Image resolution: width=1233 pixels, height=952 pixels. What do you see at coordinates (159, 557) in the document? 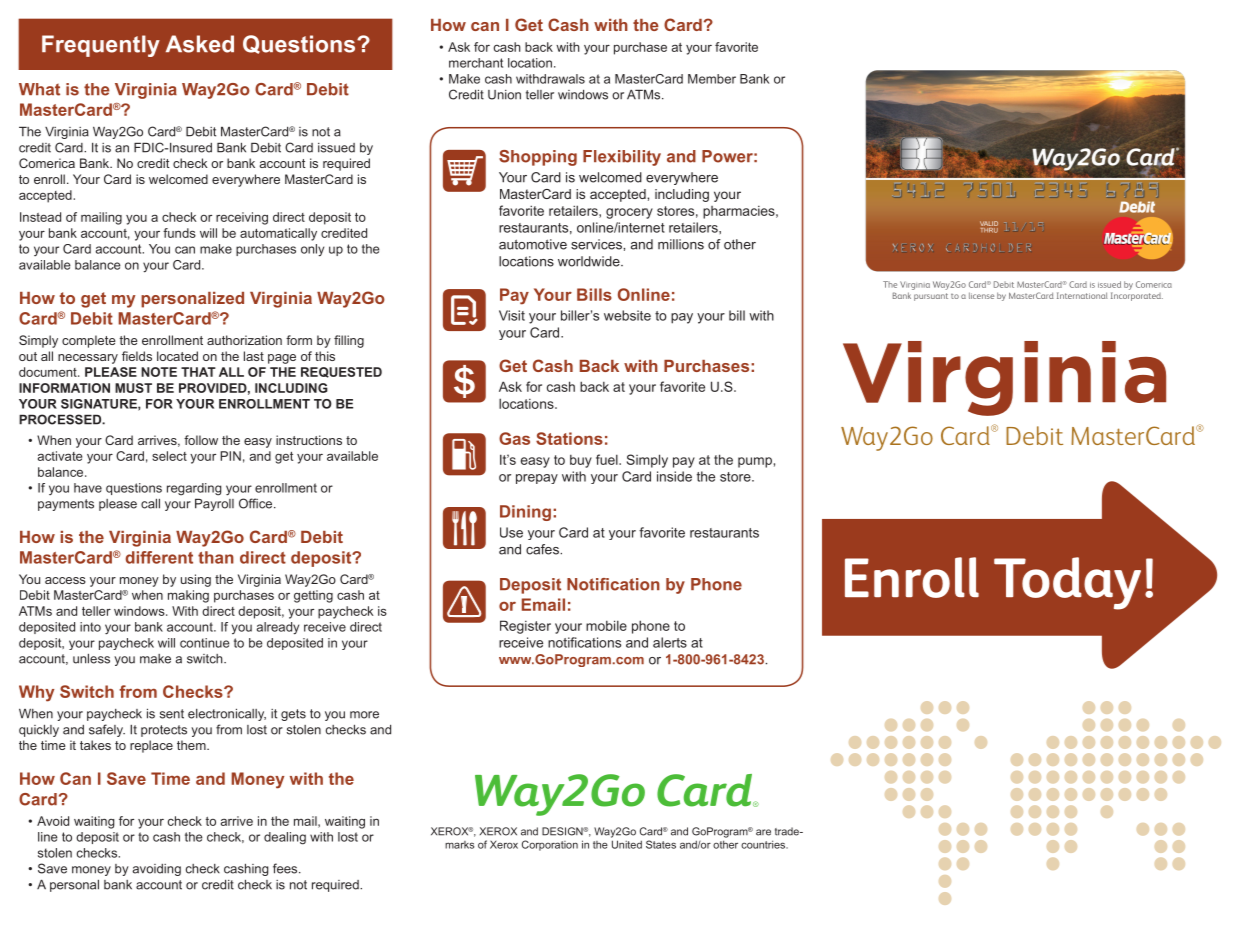
I see `different` at bounding box center [159, 557].
